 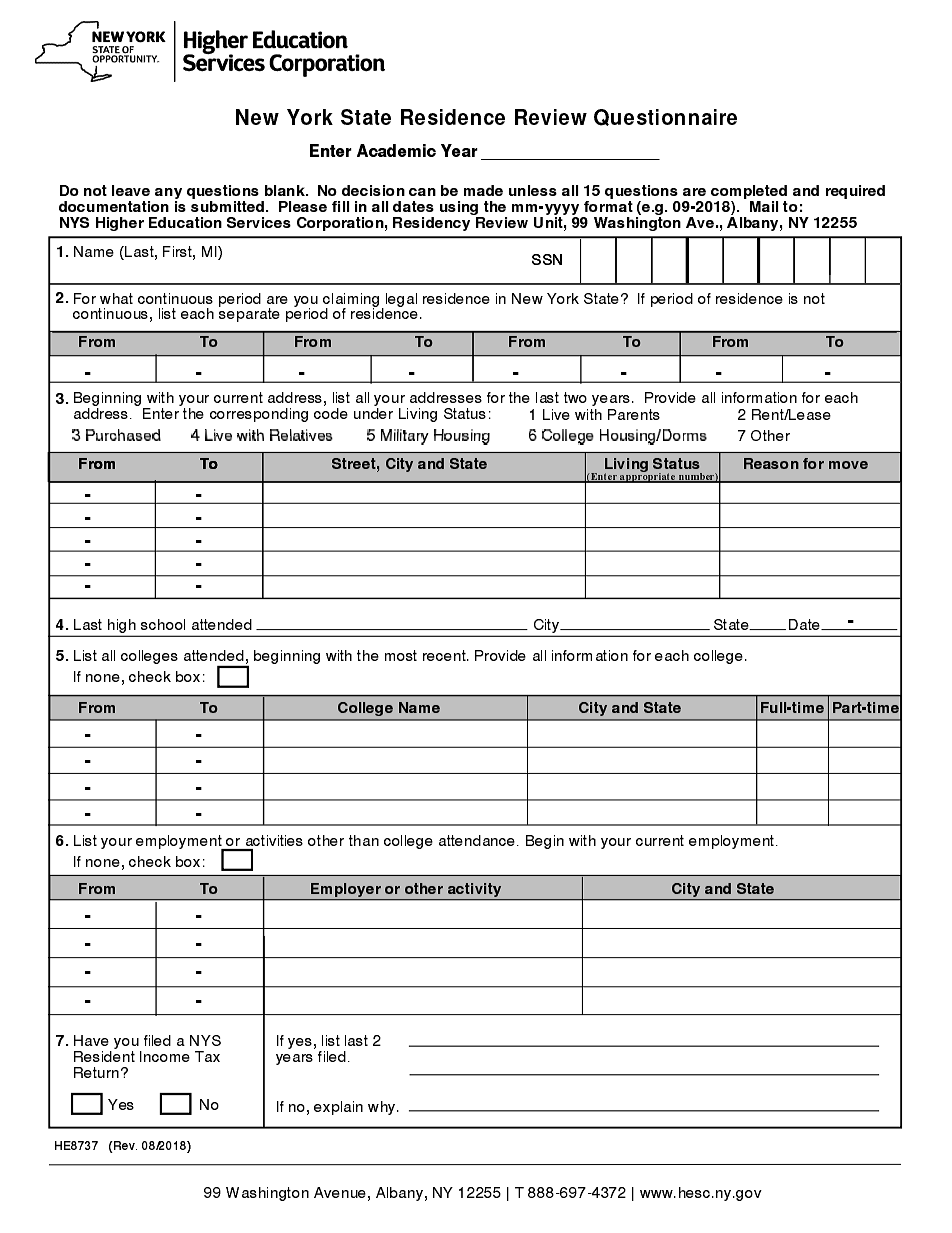 I want to click on attendance, so click(x=479, y=840).
